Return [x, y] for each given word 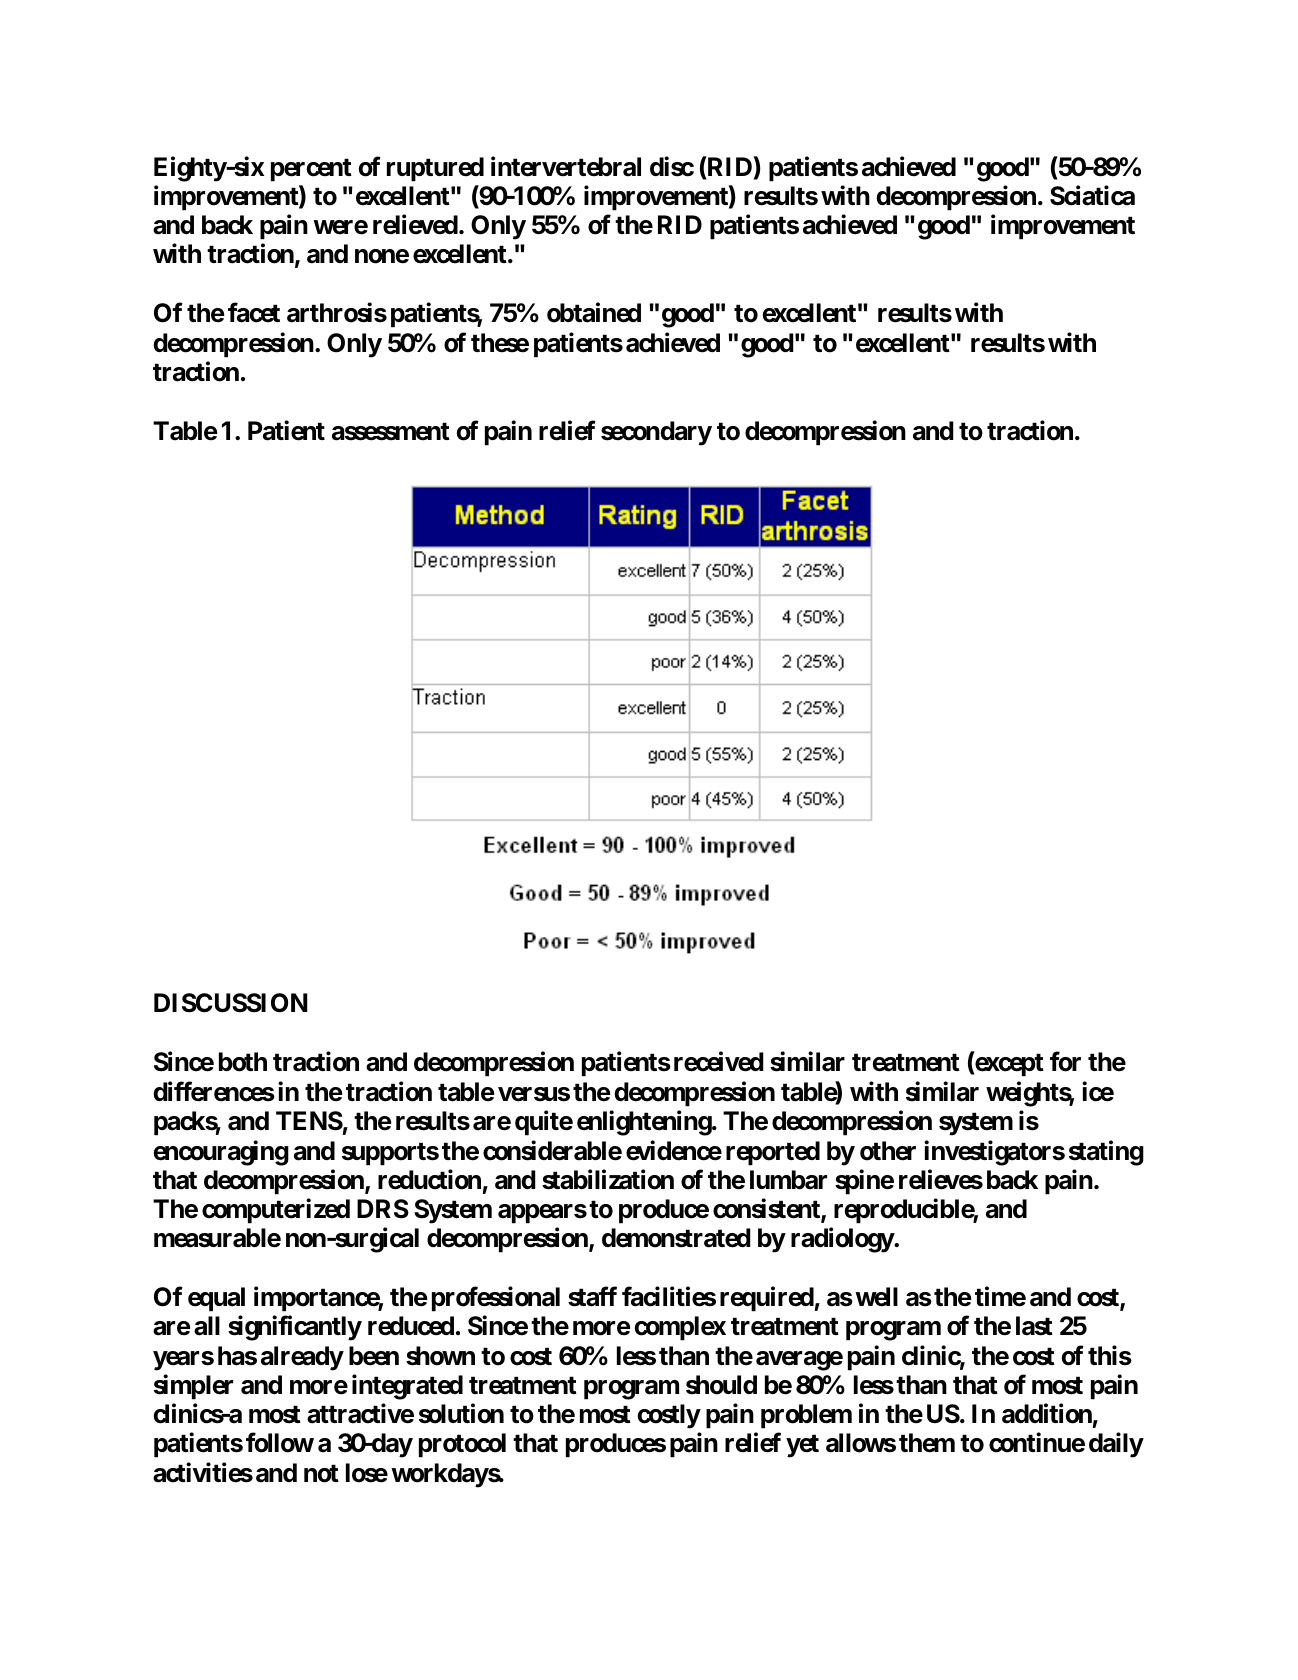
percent [311, 170]
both [243, 1062]
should [721, 1385]
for [1065, 1062]
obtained [594, 313]
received [719, 1062]
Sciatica [1092, 195]
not [321, 1473]
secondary [656, 433]
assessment [391, 431]
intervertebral [566, 166]
